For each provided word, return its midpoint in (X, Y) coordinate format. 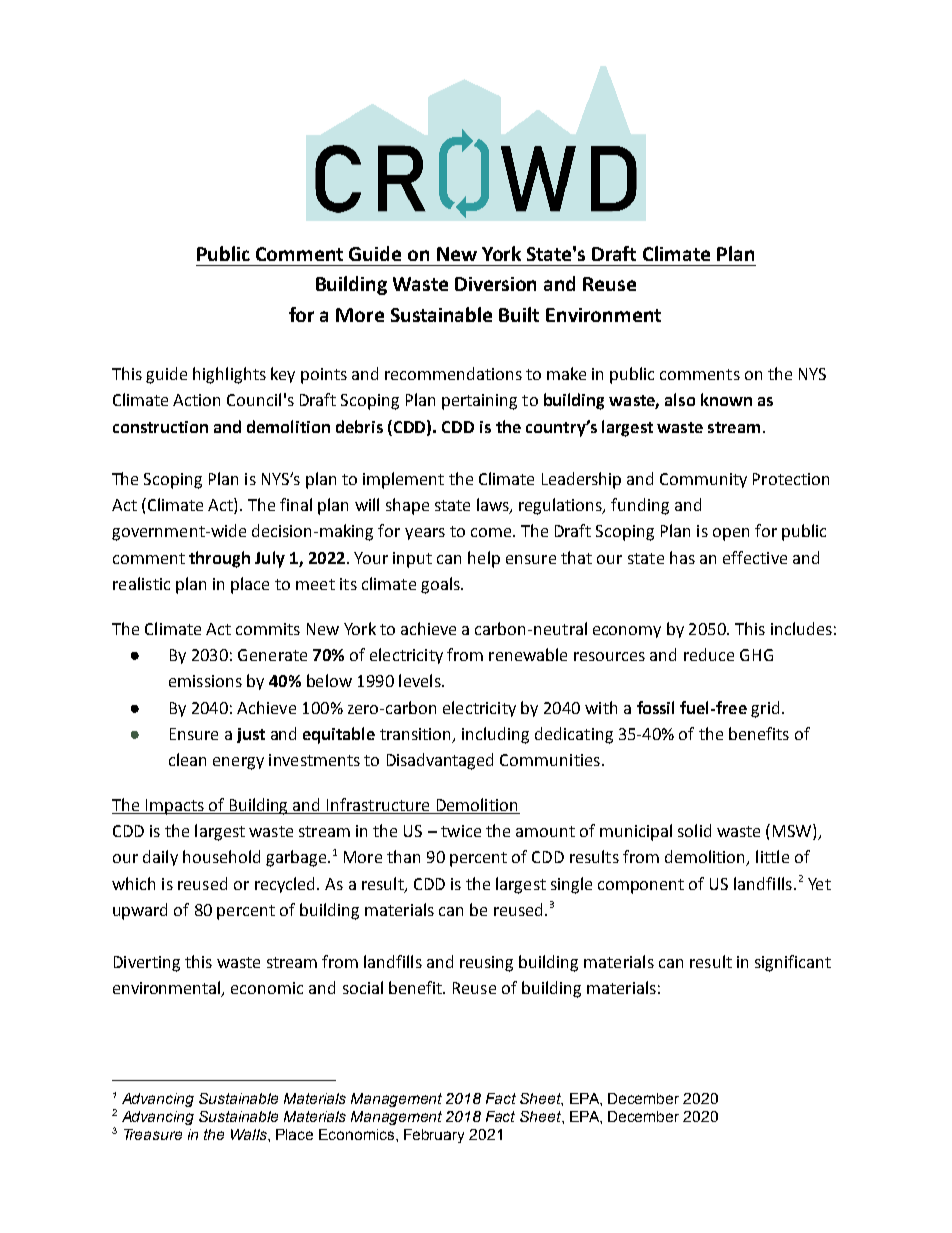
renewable (528, 654)
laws (494, 506)
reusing (486, 964)
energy (238, 763)
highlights (229, 375)
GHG (756, 655)
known (726, 399)
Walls (250, 1134)
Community (703, 480)
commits (268, 629)
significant (793, 963)
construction (160, 427)
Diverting (147, 964)
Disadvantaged (440, 761)
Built (519, 314)
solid (694, 830)
